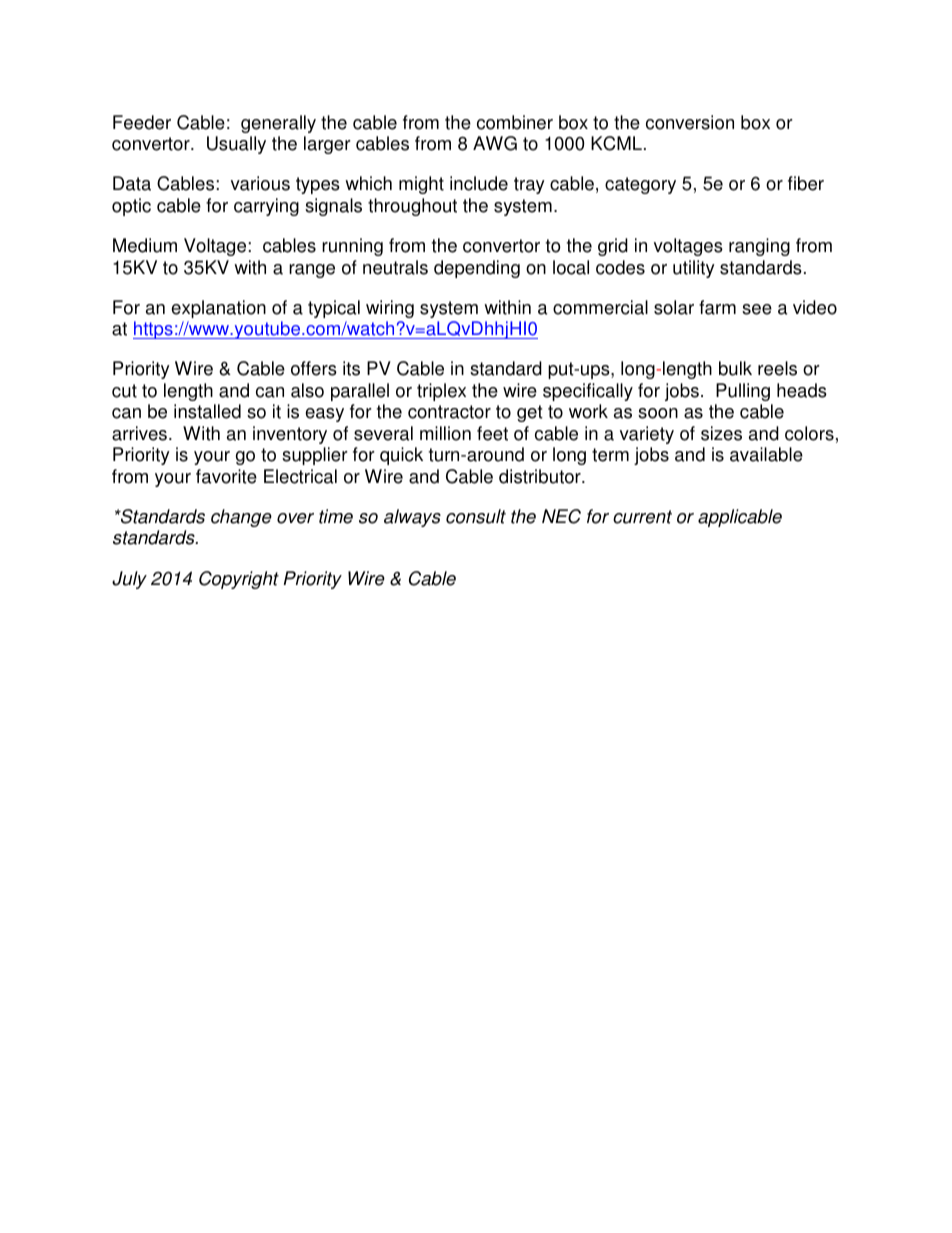  I want to click on available, so click(766, 454).
